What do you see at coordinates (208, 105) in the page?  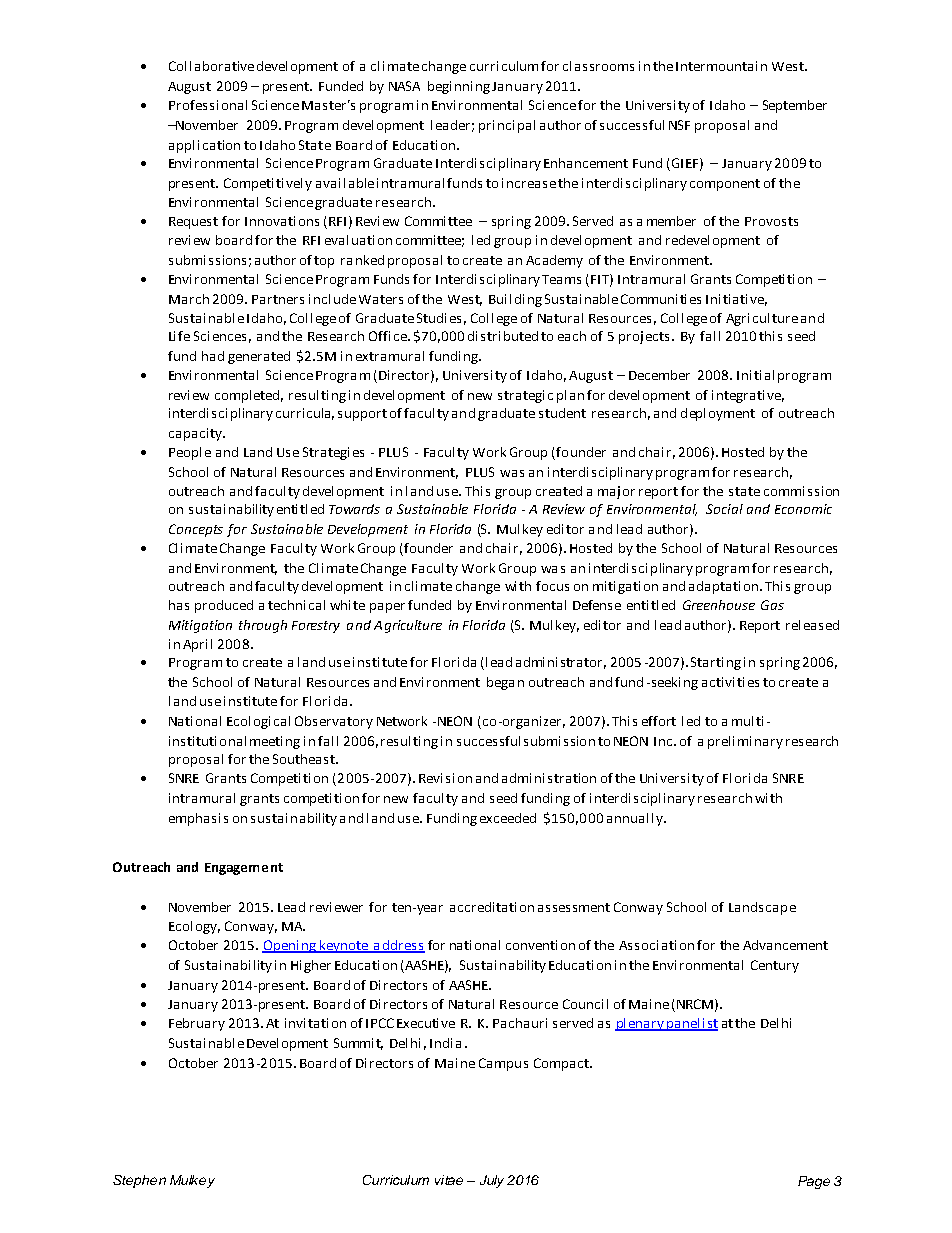 I see `Professional` at bounding box center [208, 105].
